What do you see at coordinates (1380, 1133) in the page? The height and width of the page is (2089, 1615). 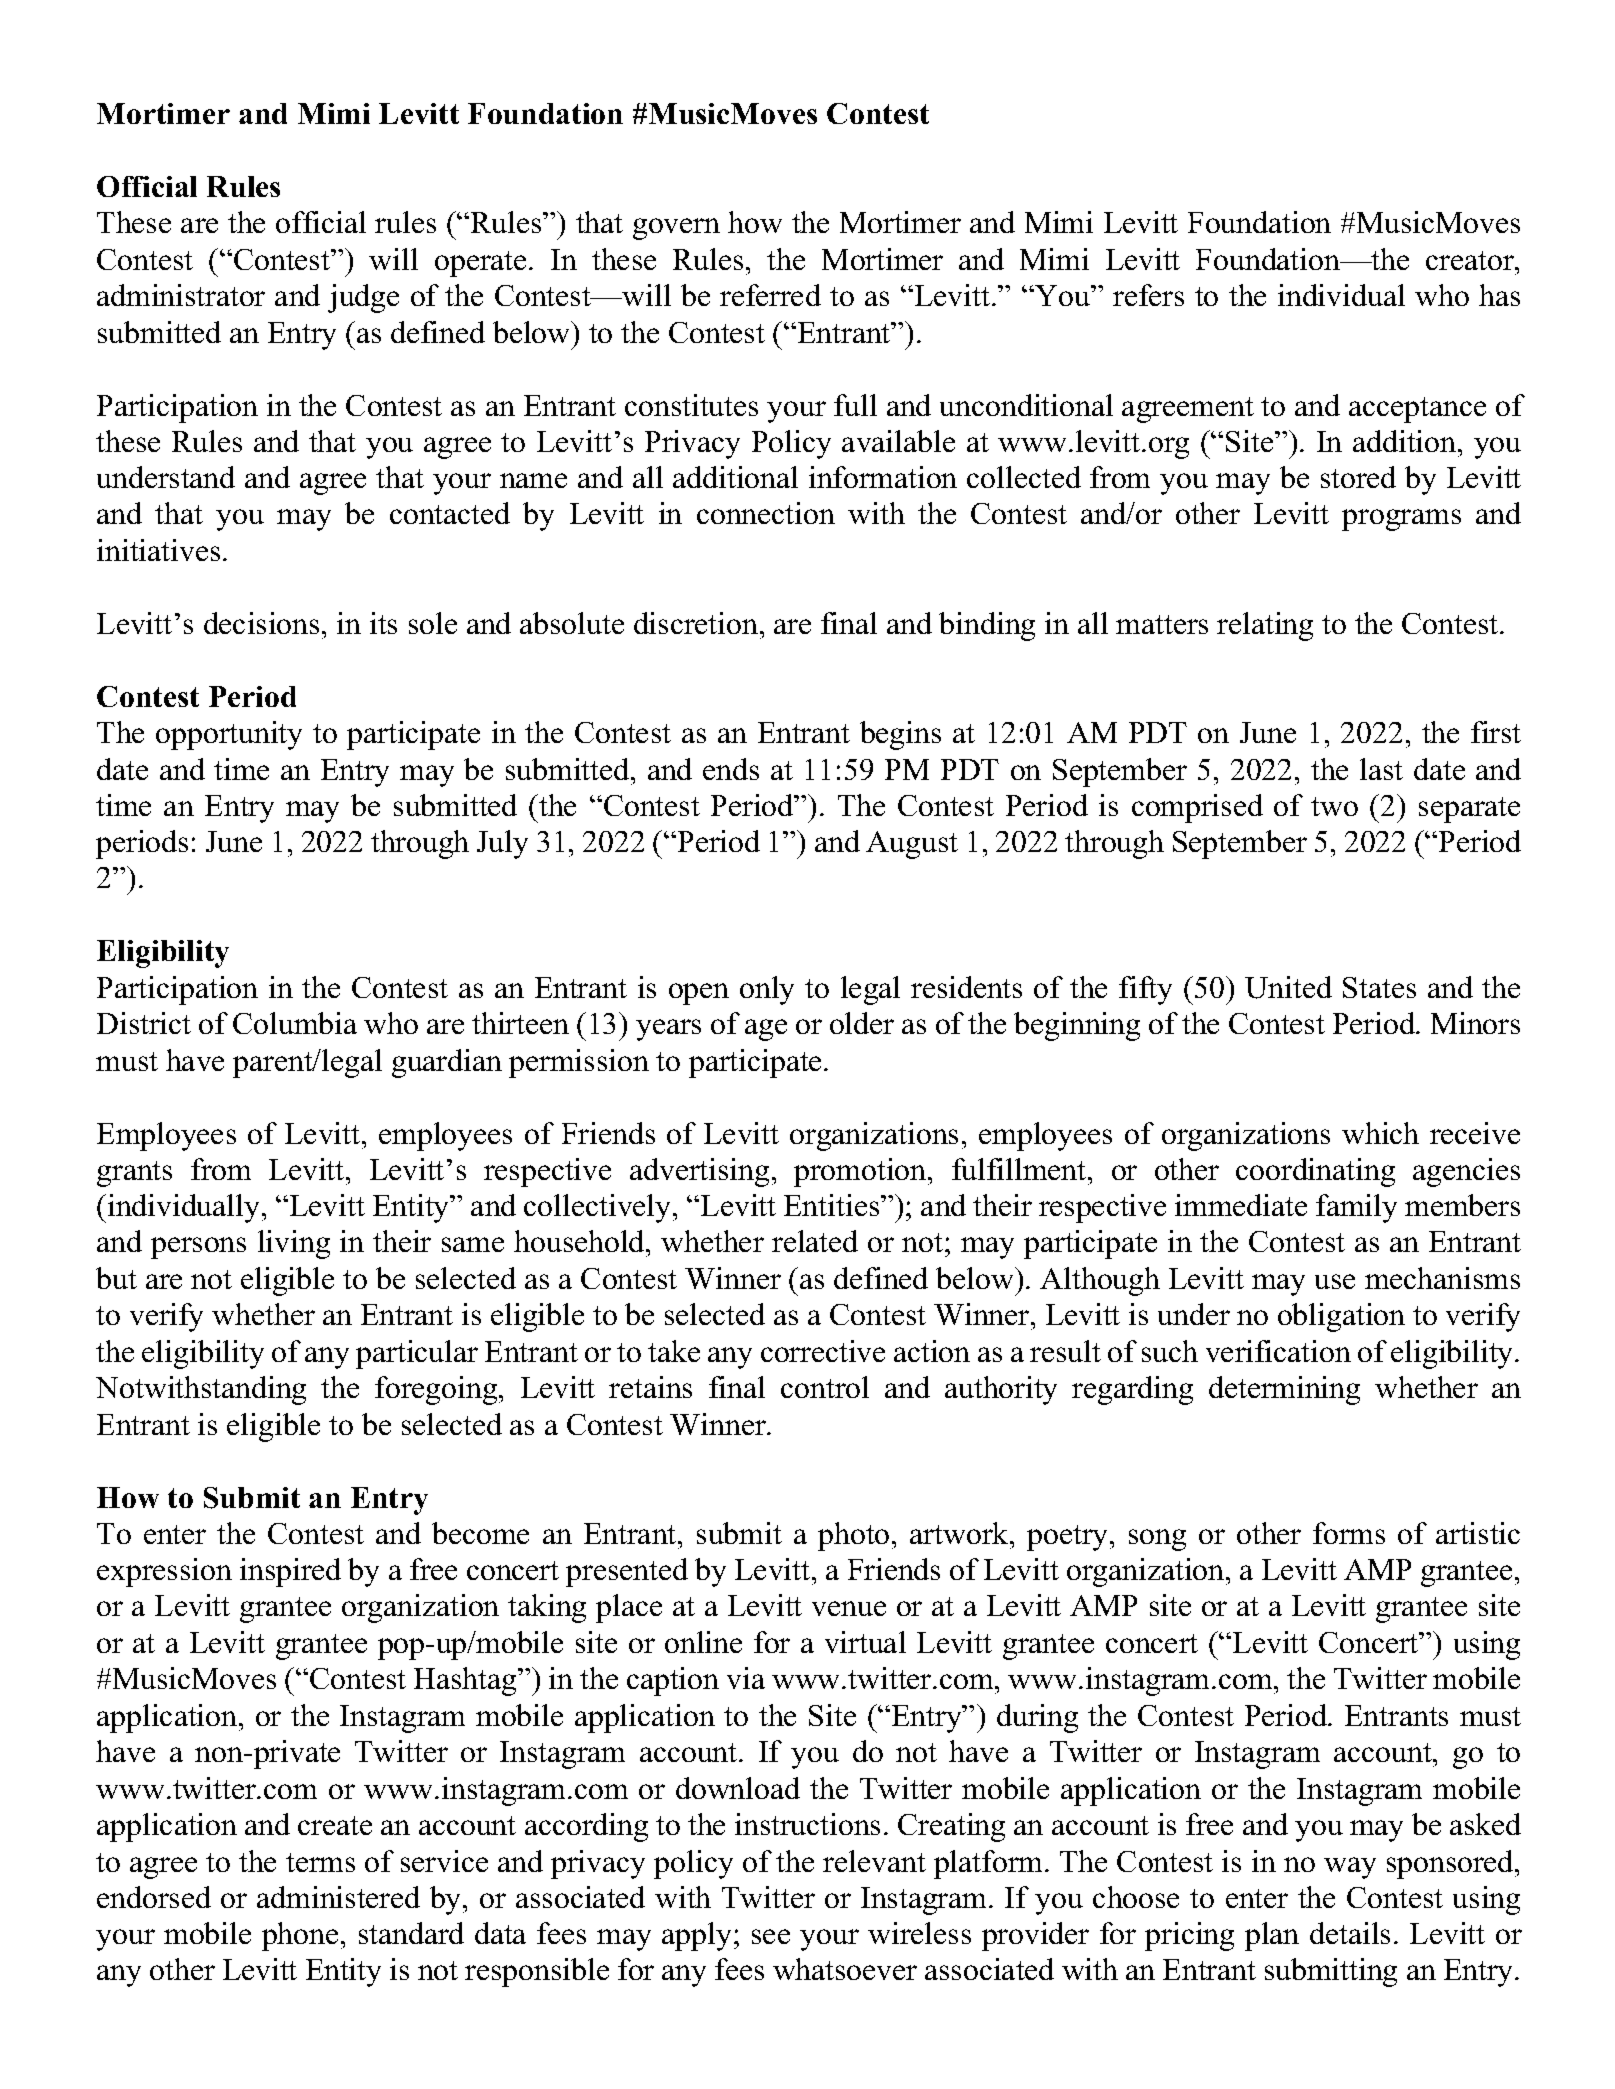 I see `which` at bounding box center [1380, 1133].
